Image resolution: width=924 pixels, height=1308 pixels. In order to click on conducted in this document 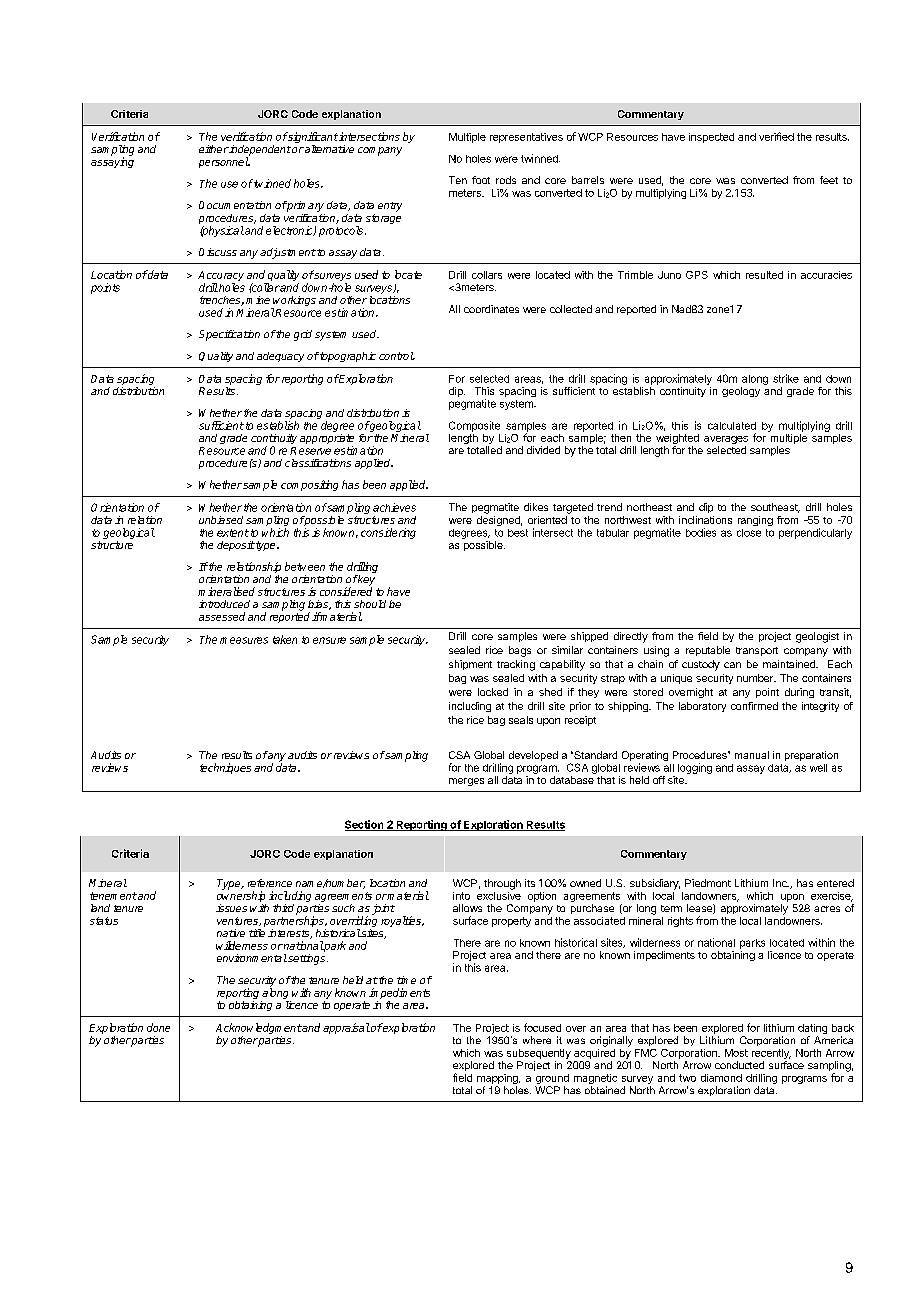, I will do `click(739, 1065)`.
